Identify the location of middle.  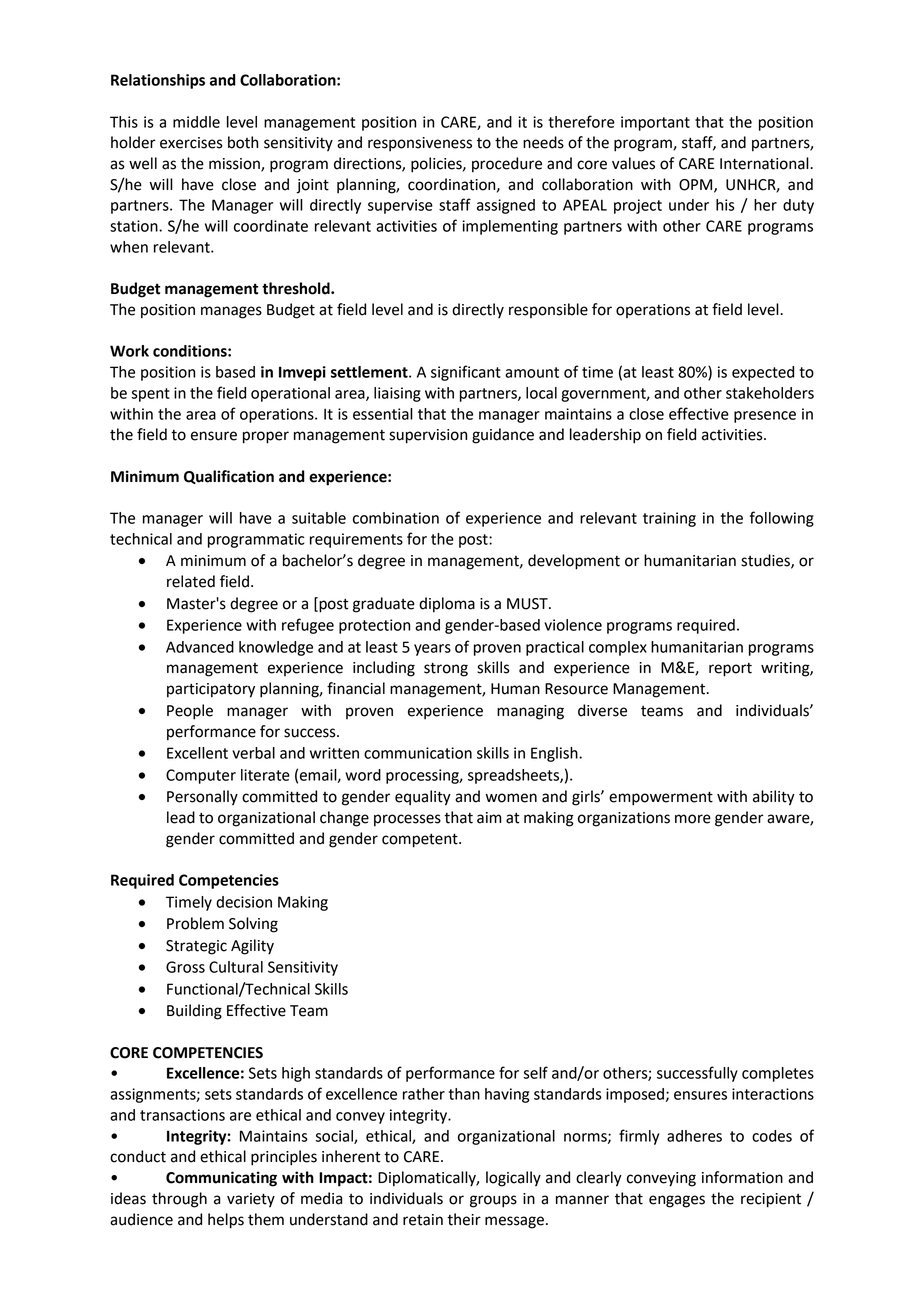
(196, 122).
